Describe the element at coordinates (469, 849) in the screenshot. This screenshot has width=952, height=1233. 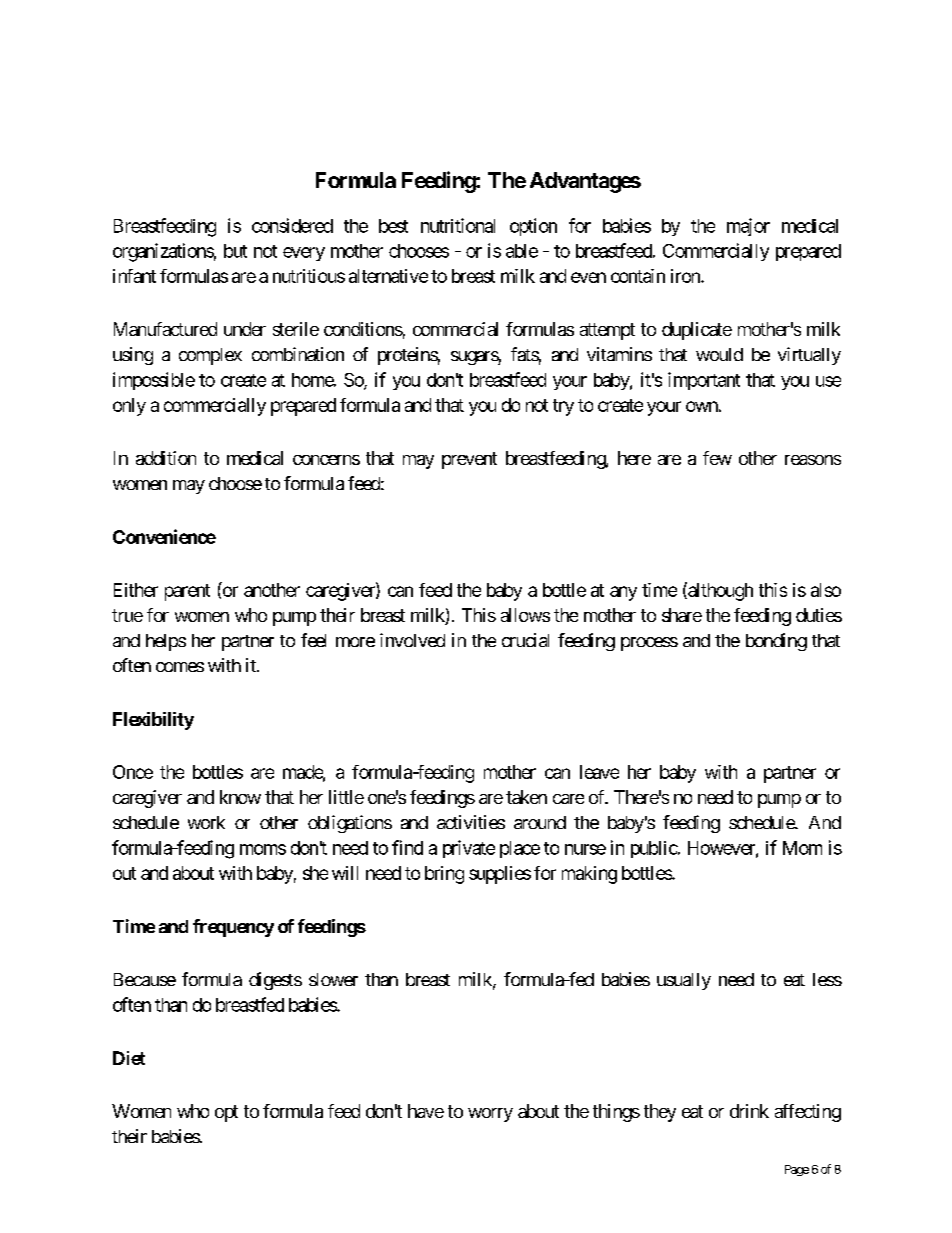
I see `private` at that location.
